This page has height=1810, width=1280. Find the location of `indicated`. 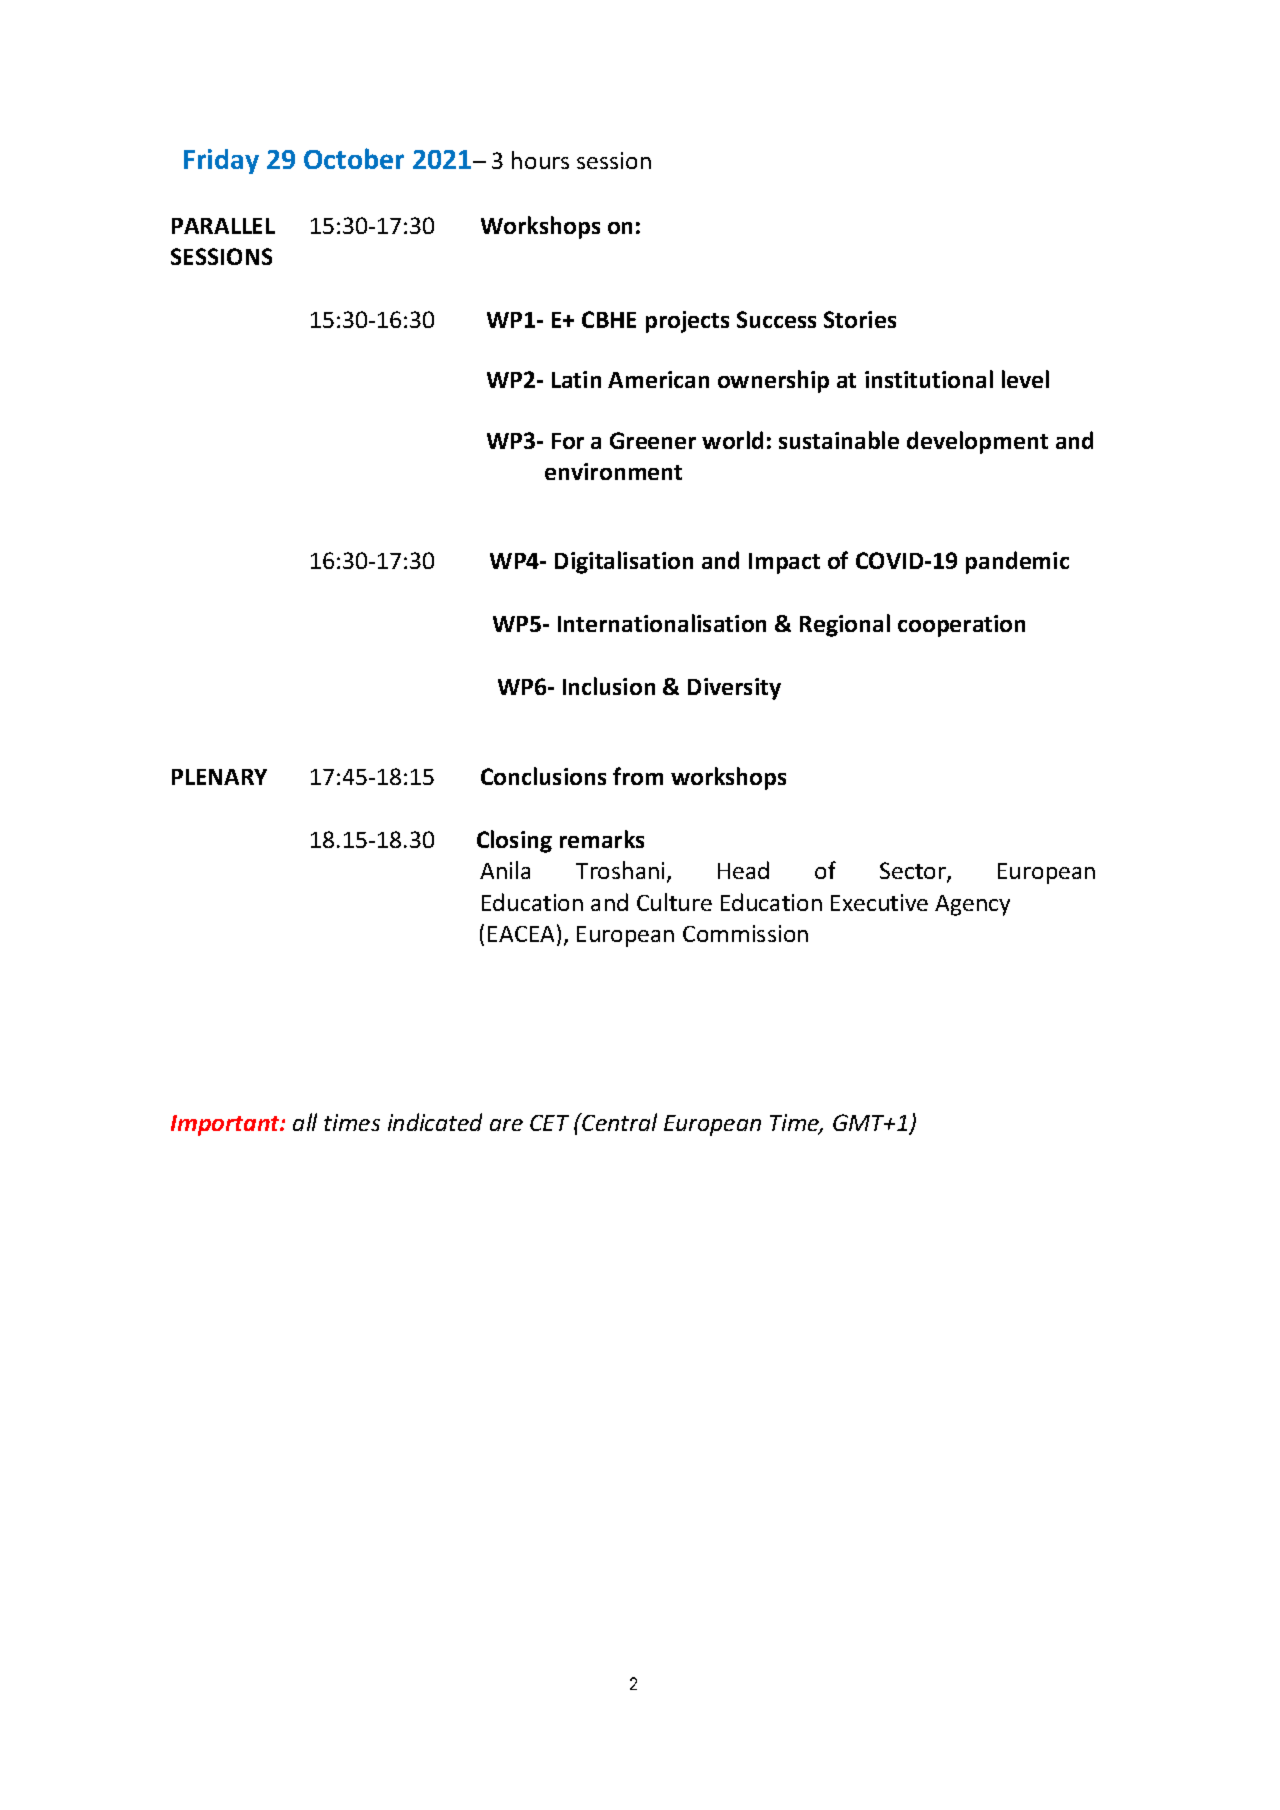

indicated is located at coordinates (435, 1122).
